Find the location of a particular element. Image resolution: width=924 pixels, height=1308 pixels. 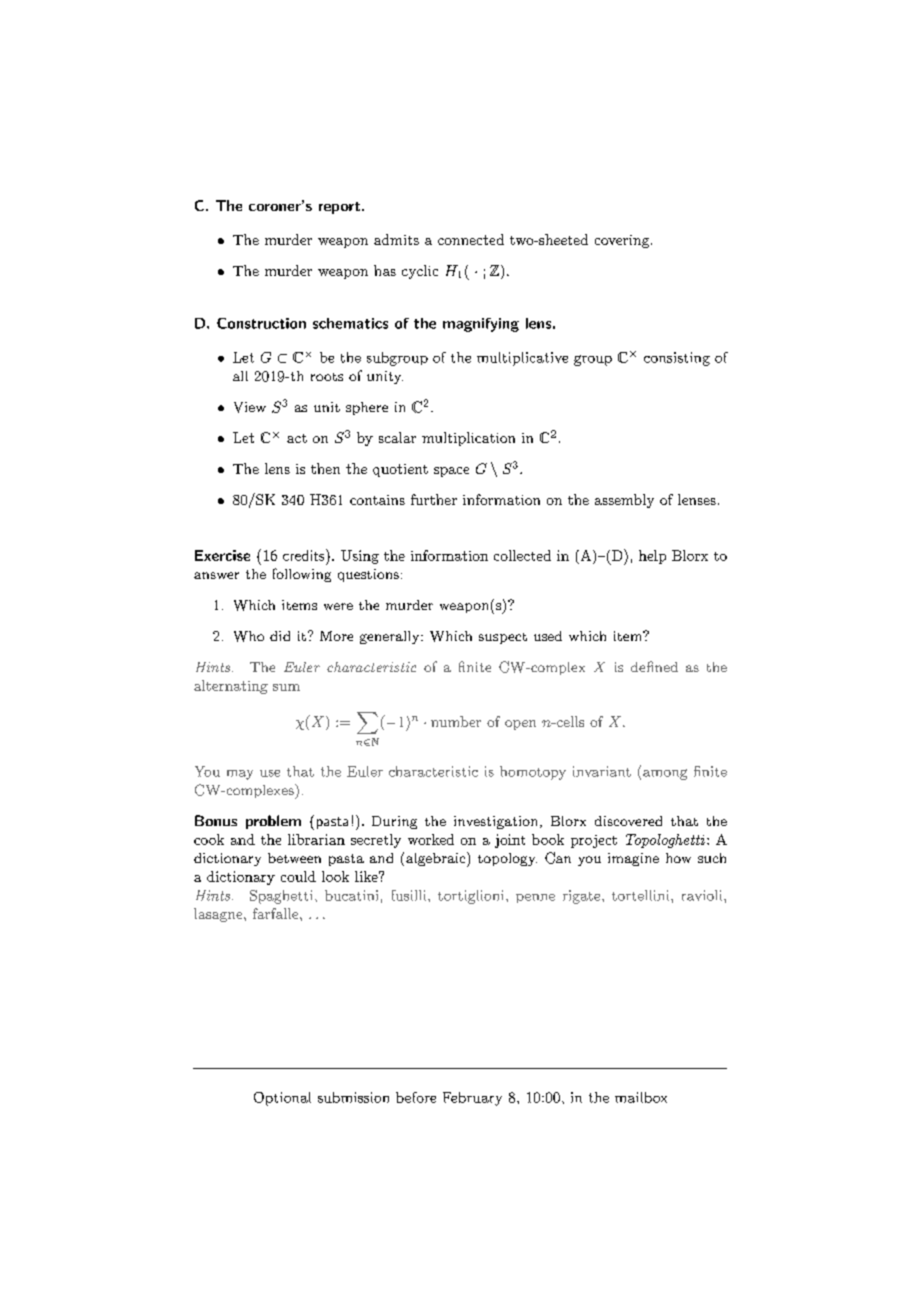

multiplication is located at coordinates (468, 439).
